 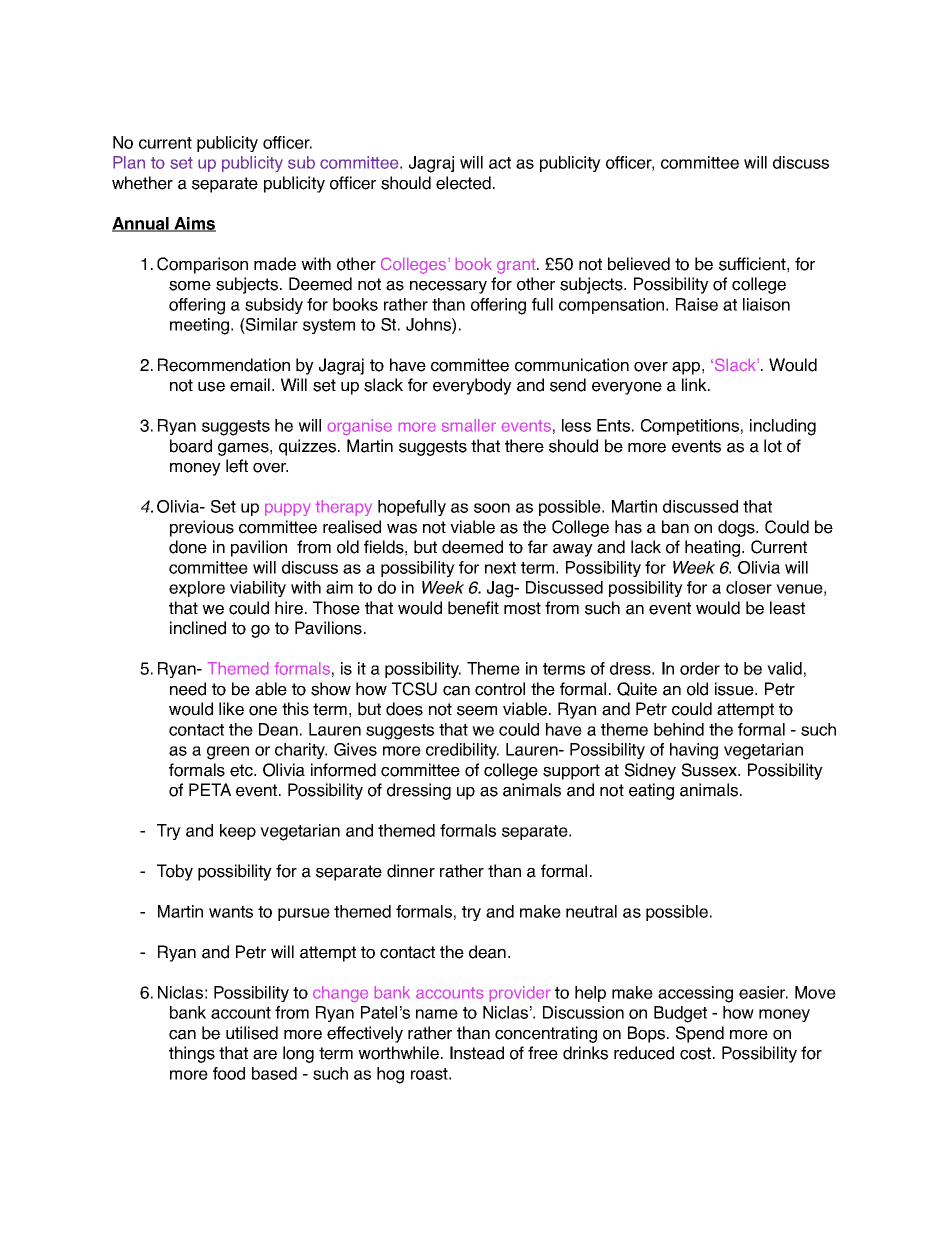 What do you see at coordinates (194, 224) in the image?
I see `Aims` at bounding box center [194, 224].
